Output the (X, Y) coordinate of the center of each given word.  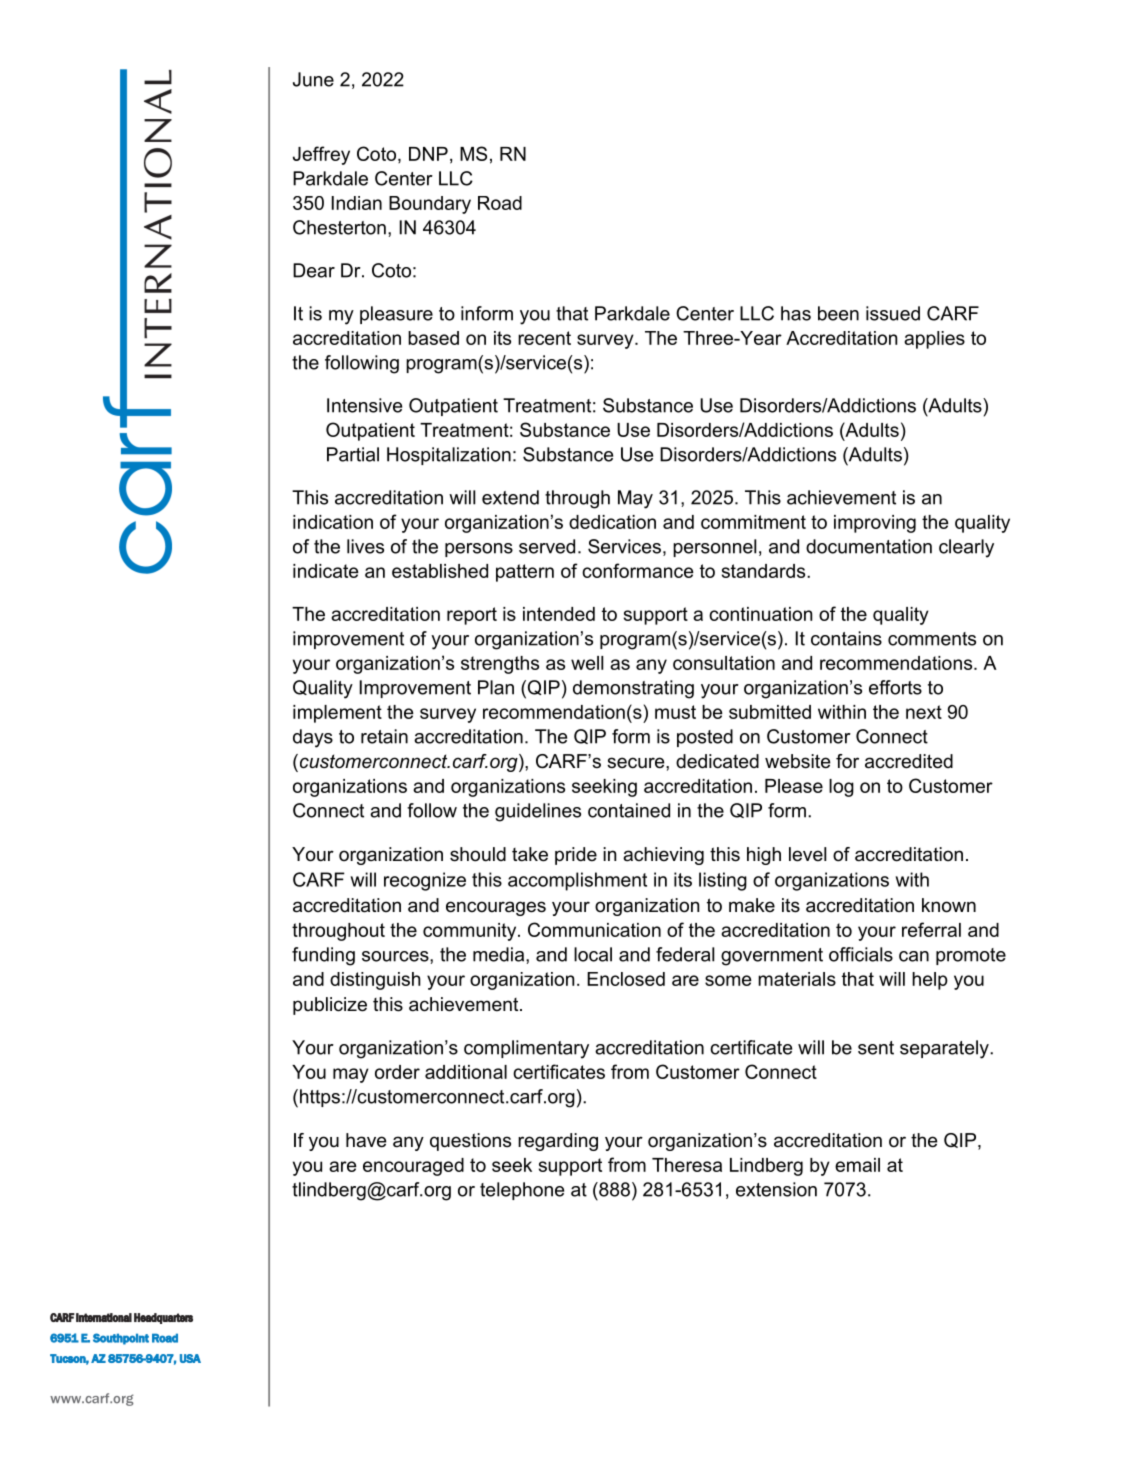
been (838, 313)
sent (876, 1048)
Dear (314, 270)
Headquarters (163, 1318)
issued (893, 313)
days (313, 738)
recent (544, 338)
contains (846, 638)
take (530, 854)
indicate (326, 571)
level (807, 854)
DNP (428, 154)
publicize (330, 1006)
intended (559, 614)
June (313, 79)
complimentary (526, 1049)
